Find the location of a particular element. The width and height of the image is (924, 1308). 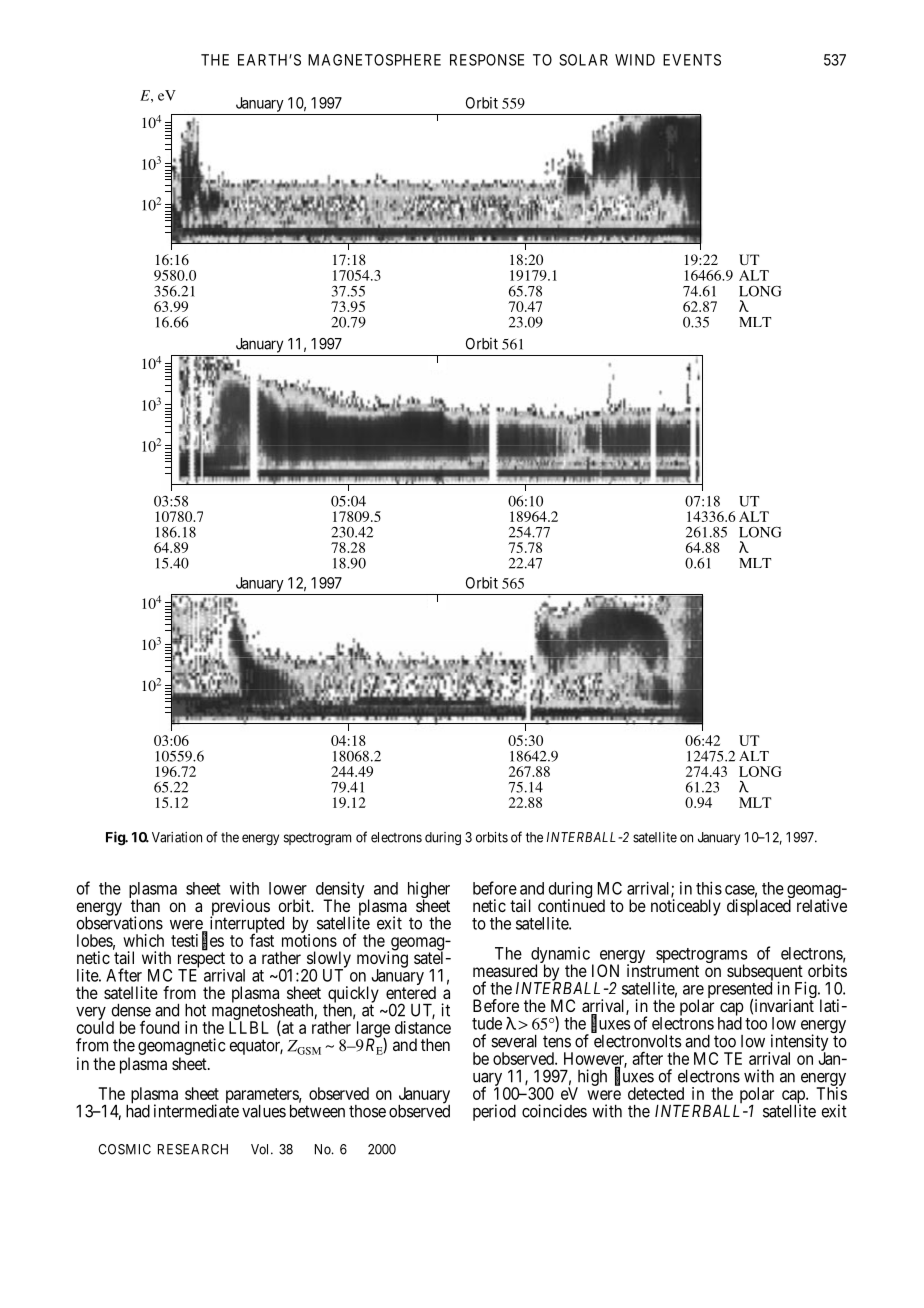

EVENTS is located at coordinates (692, 60).
